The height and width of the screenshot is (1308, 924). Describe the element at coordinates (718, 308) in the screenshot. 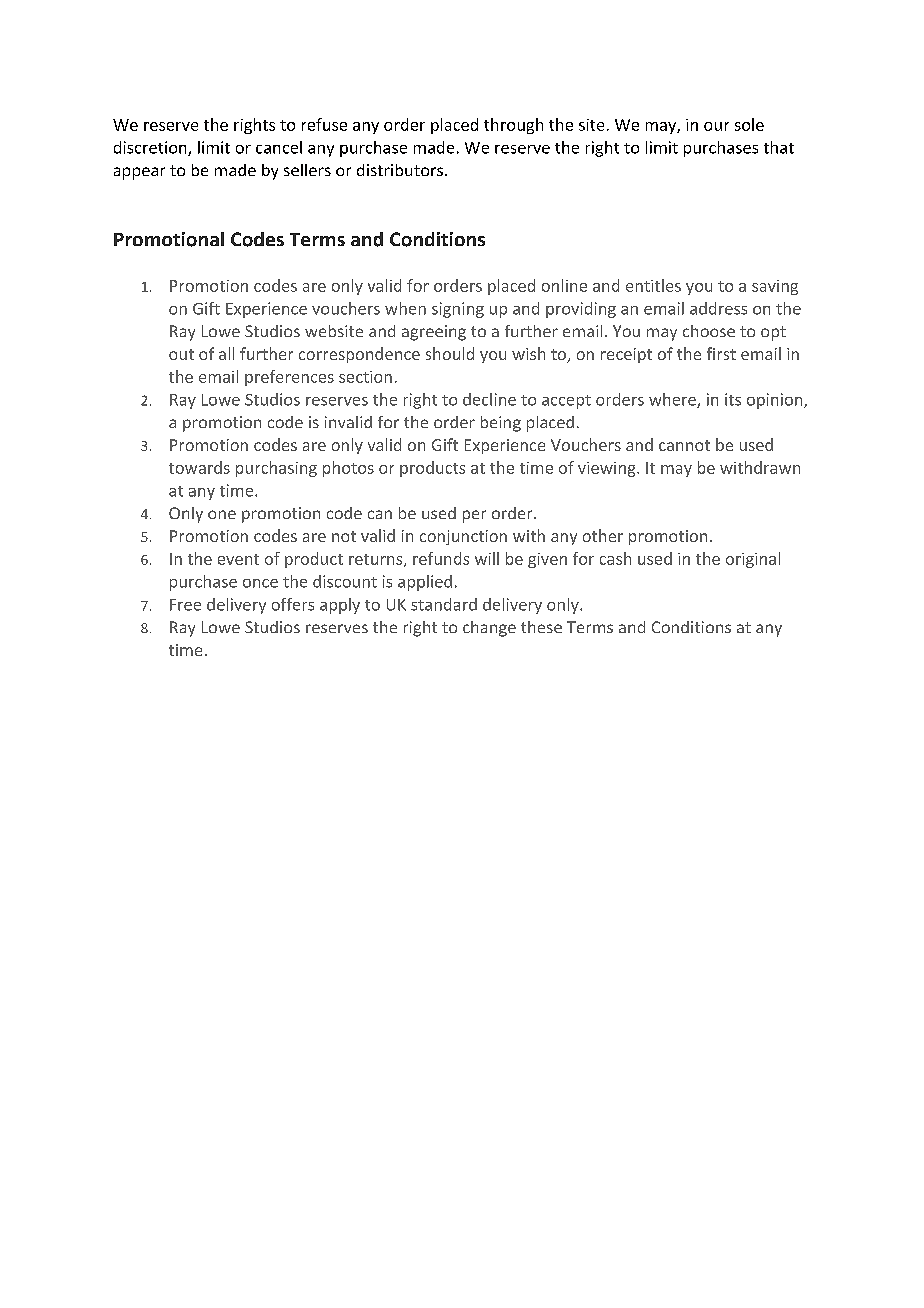

I see `address` at that location.
